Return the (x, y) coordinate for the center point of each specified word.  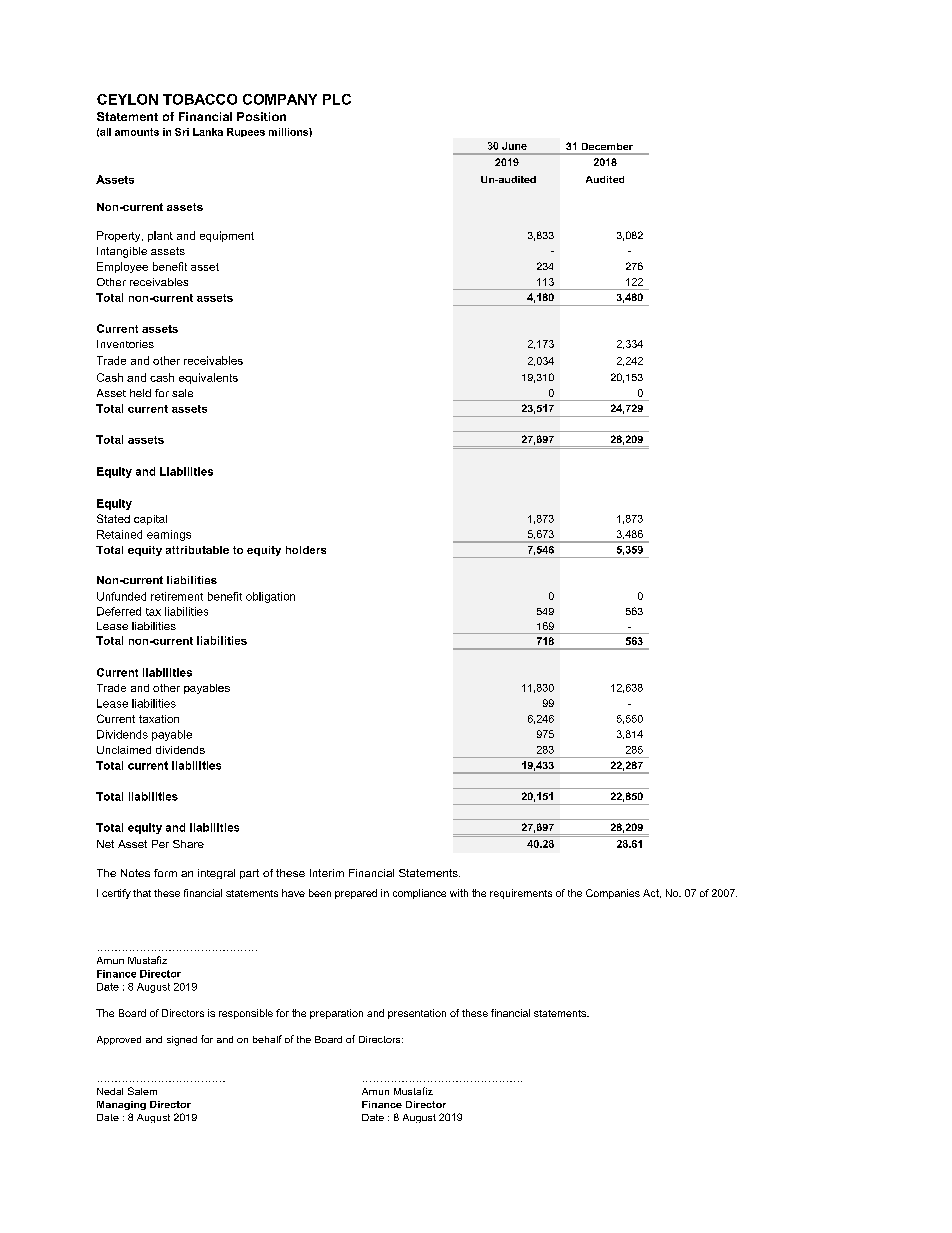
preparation (336, 1014)
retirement (177, 596)
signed (182, 1041)
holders (306, 550)
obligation (270, 597)
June (514, 146)
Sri (182, 132)
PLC (337, 99)
